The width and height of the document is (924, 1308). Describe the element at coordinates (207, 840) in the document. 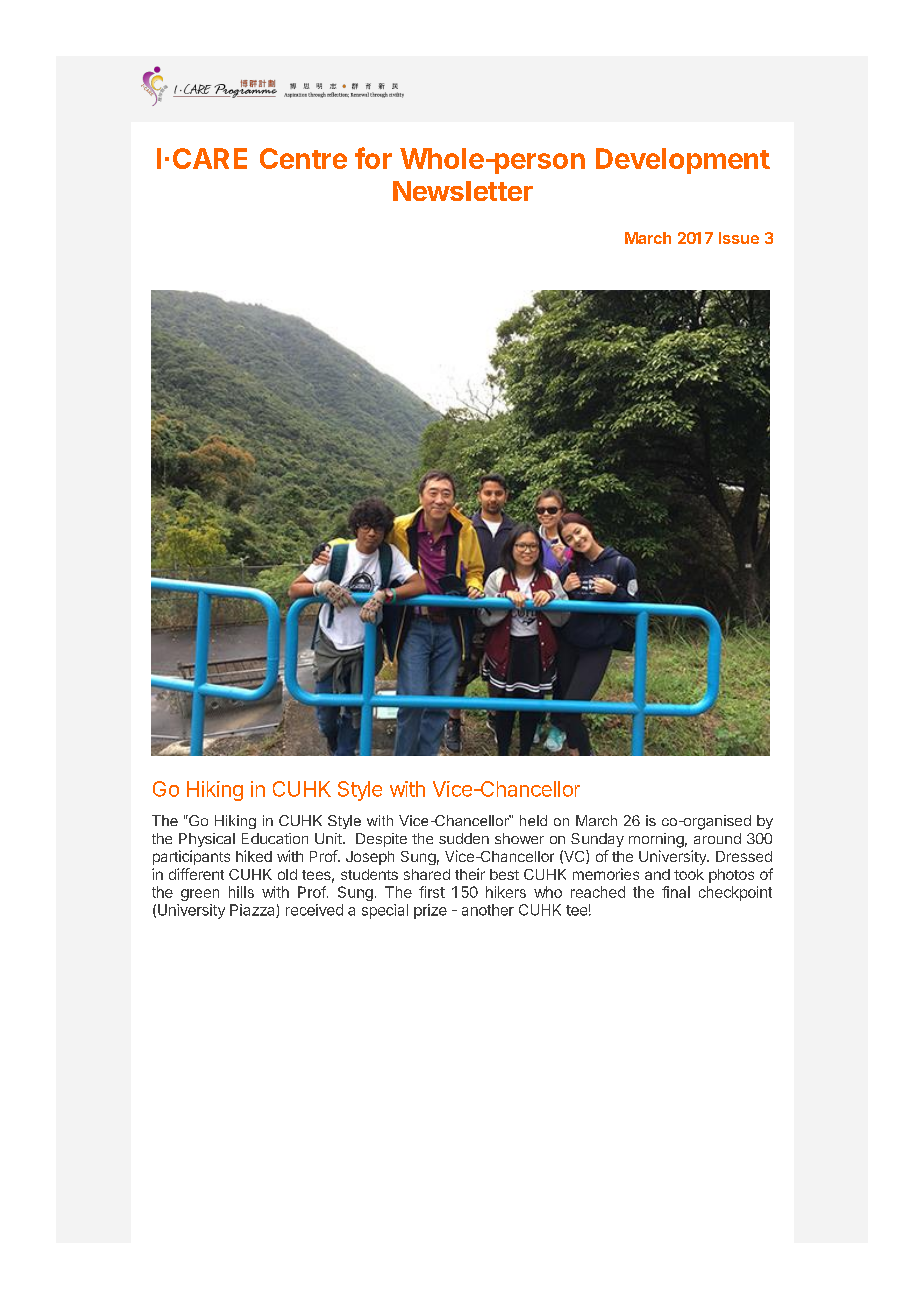

I see `Physical` at that location.
